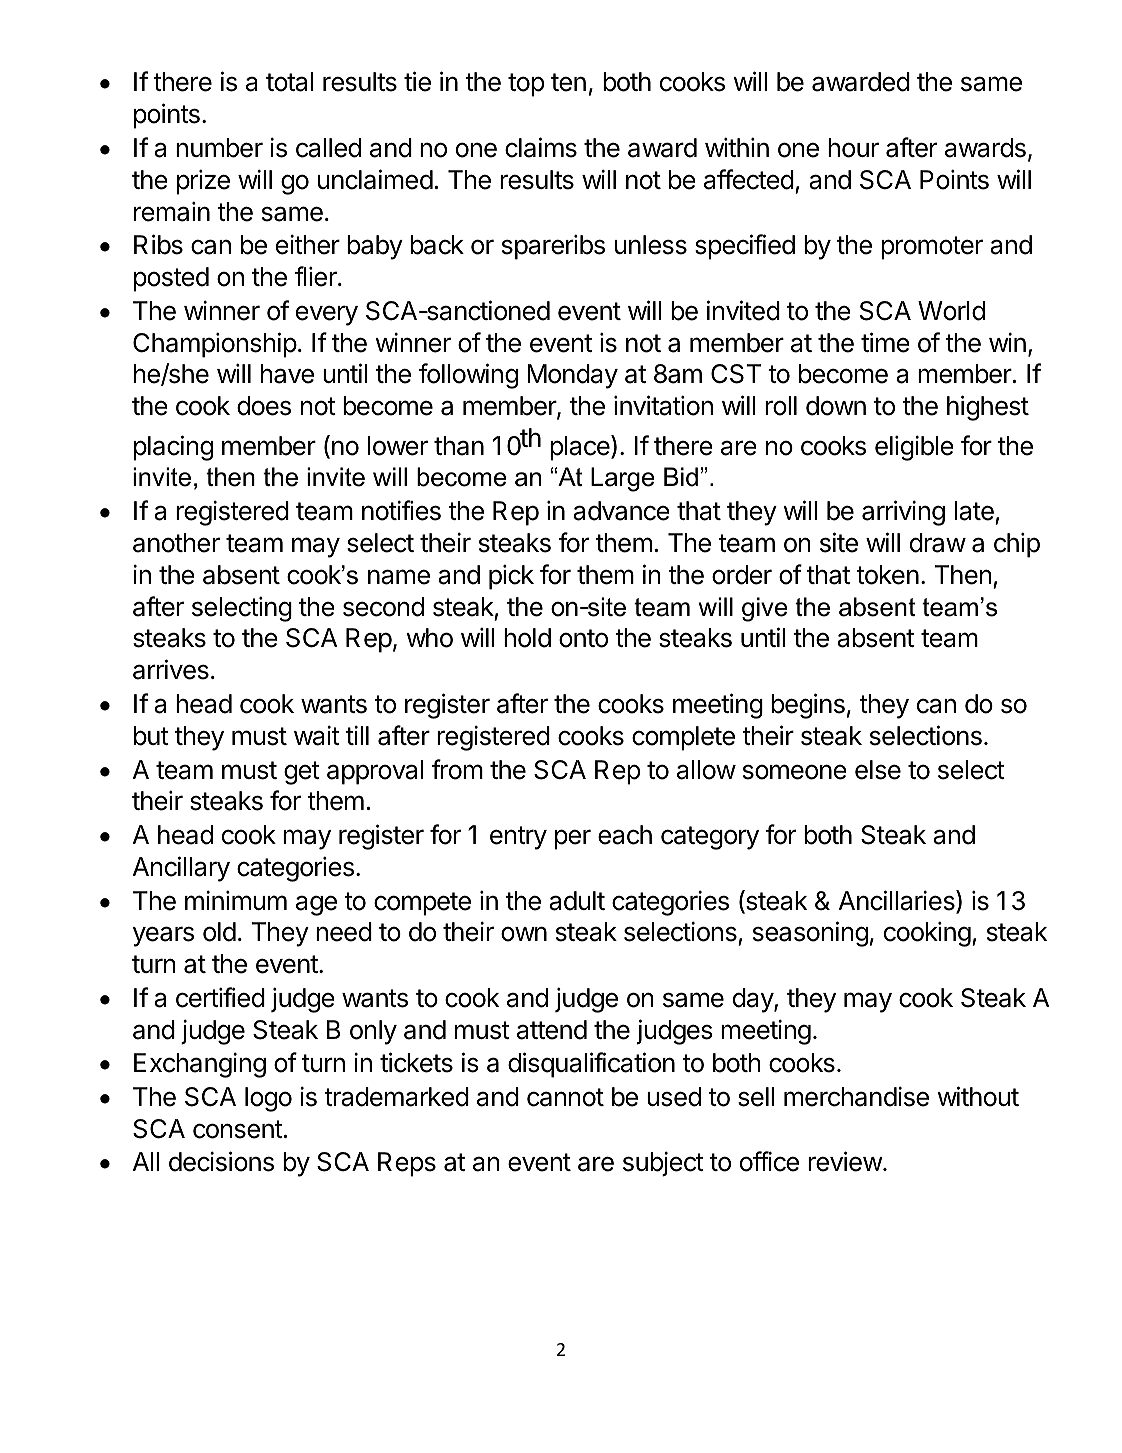 The width and height of the image is (1122, 1453). Describe the element at coordinates (885, 342) in the image. I see `time` at that location.
